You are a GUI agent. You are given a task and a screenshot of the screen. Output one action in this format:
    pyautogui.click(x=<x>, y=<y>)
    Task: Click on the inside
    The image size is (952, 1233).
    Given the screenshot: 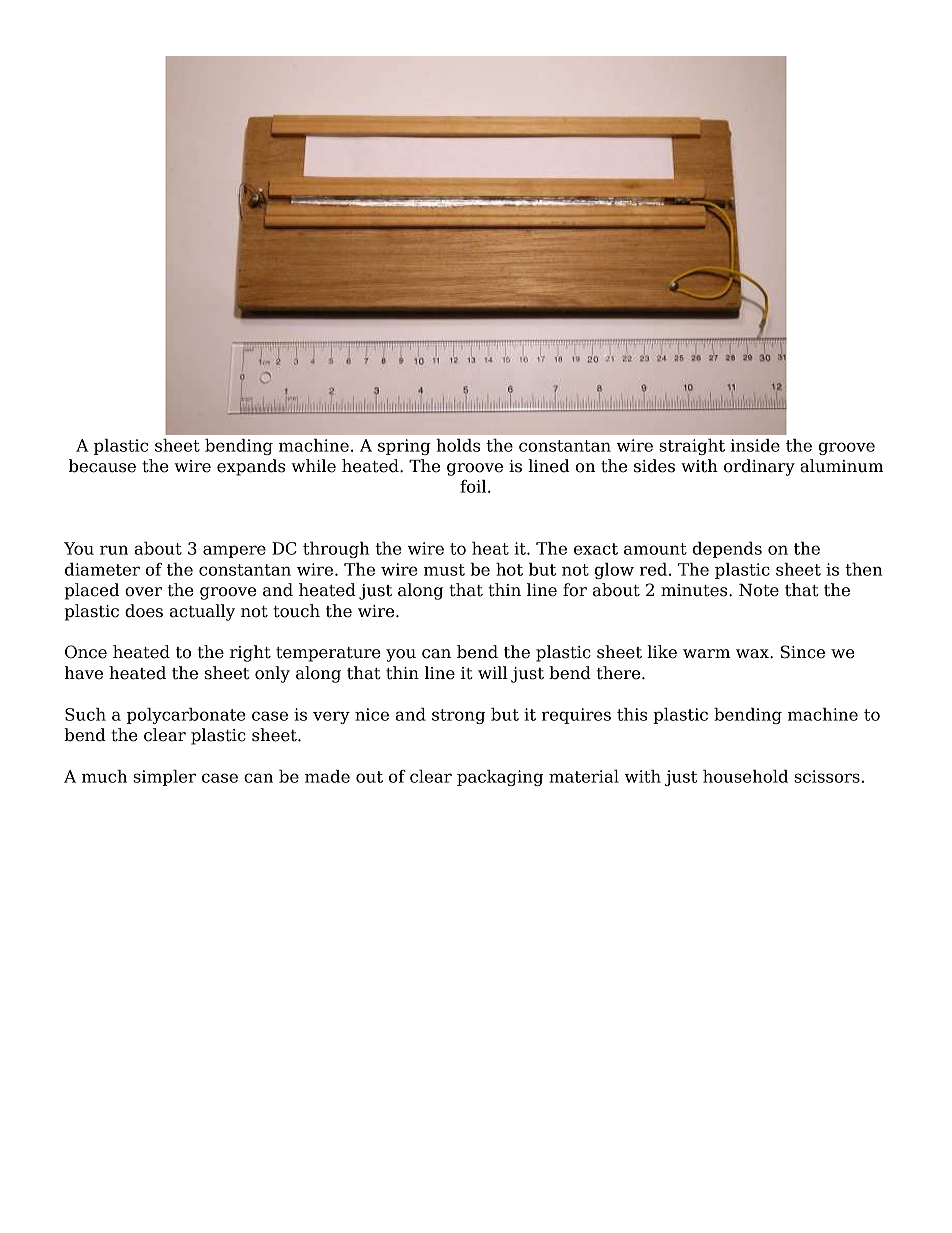 What is the action you would take?
    pyautogui.click(x=755, y=445)
